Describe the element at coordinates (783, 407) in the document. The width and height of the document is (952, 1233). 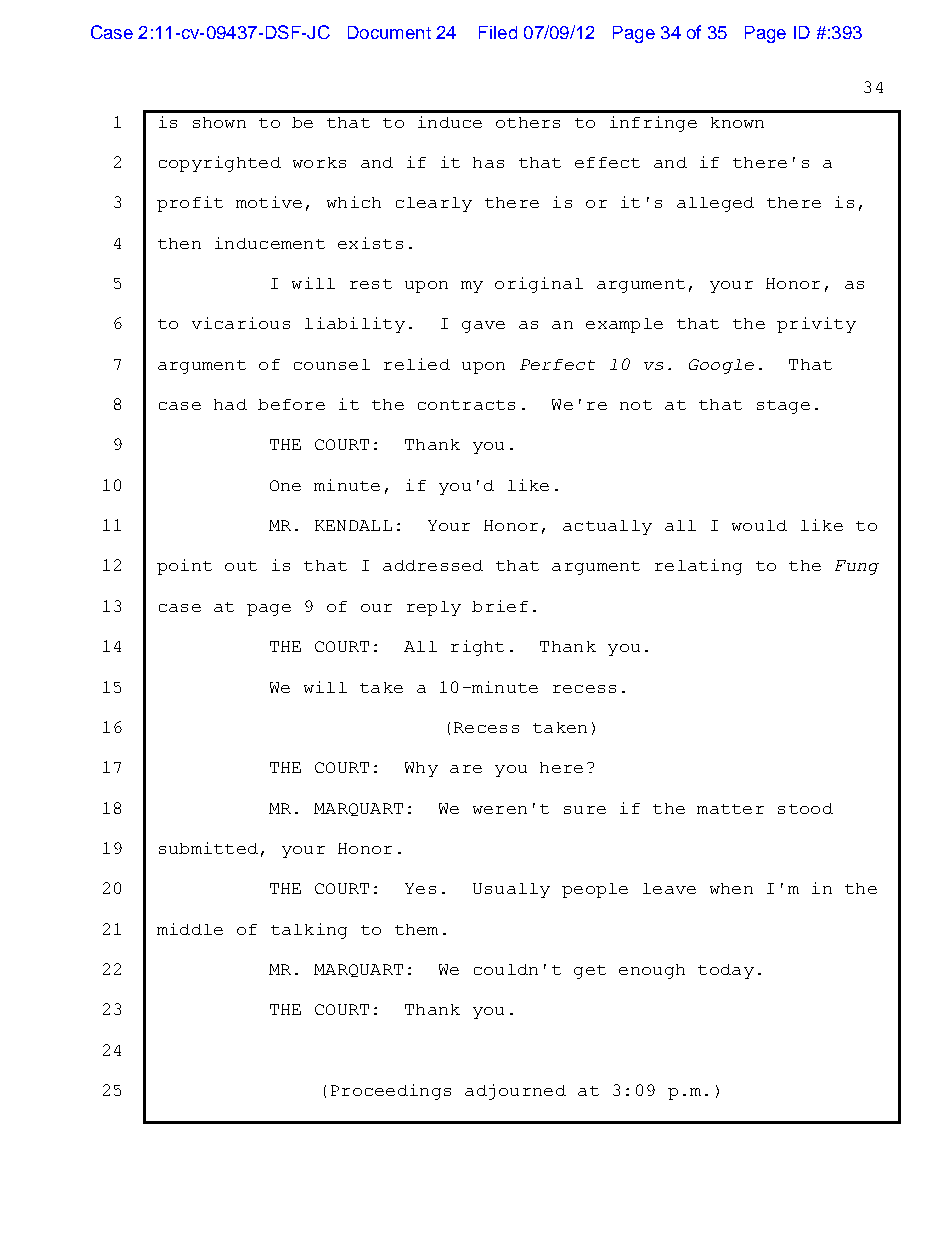
I see `stage` at that location.
